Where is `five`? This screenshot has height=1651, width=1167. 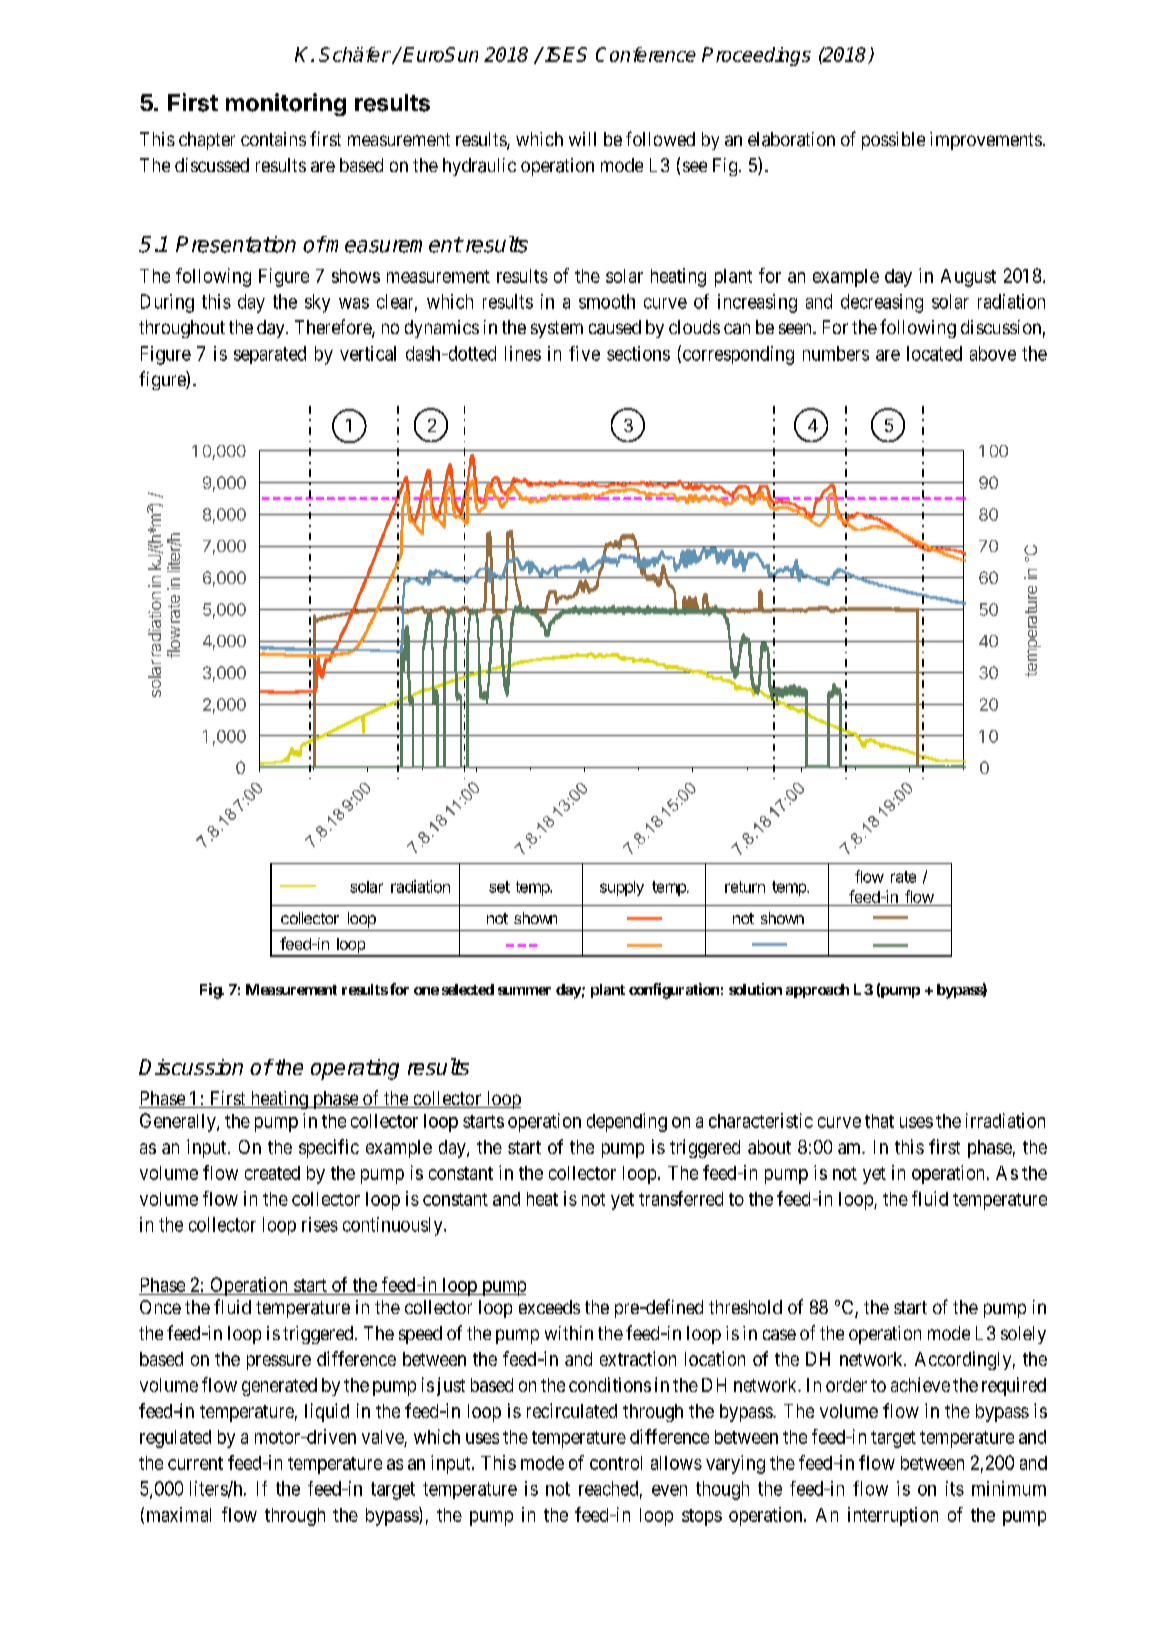
five is located at coordinates (584, 353).
